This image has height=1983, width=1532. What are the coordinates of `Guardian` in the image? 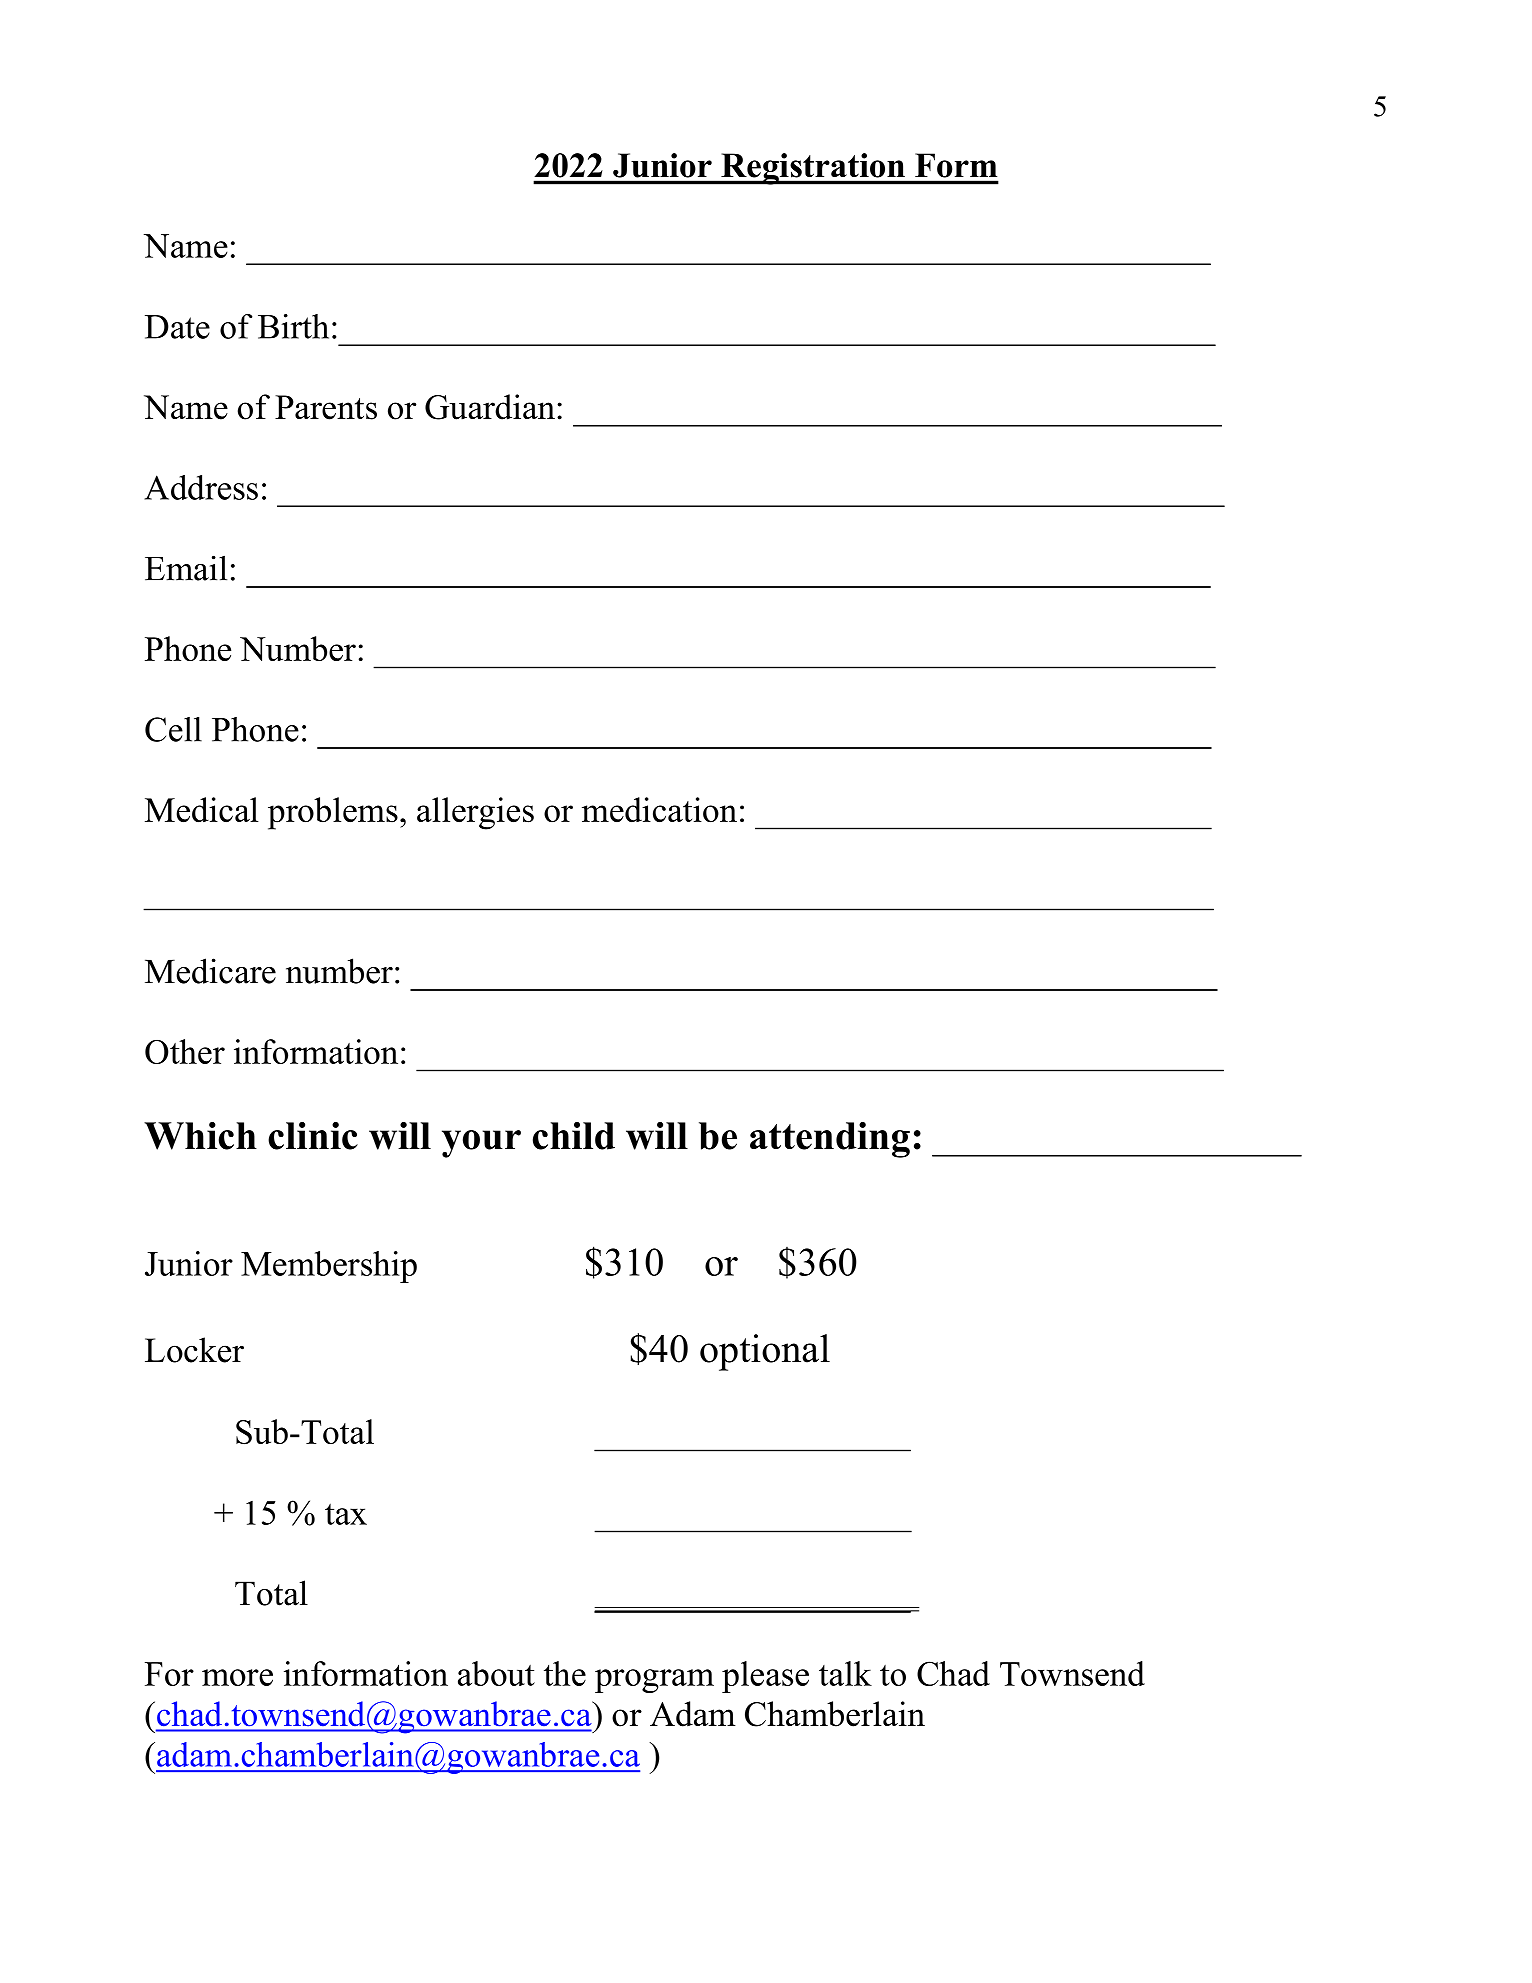 It's located at (490, 407).
